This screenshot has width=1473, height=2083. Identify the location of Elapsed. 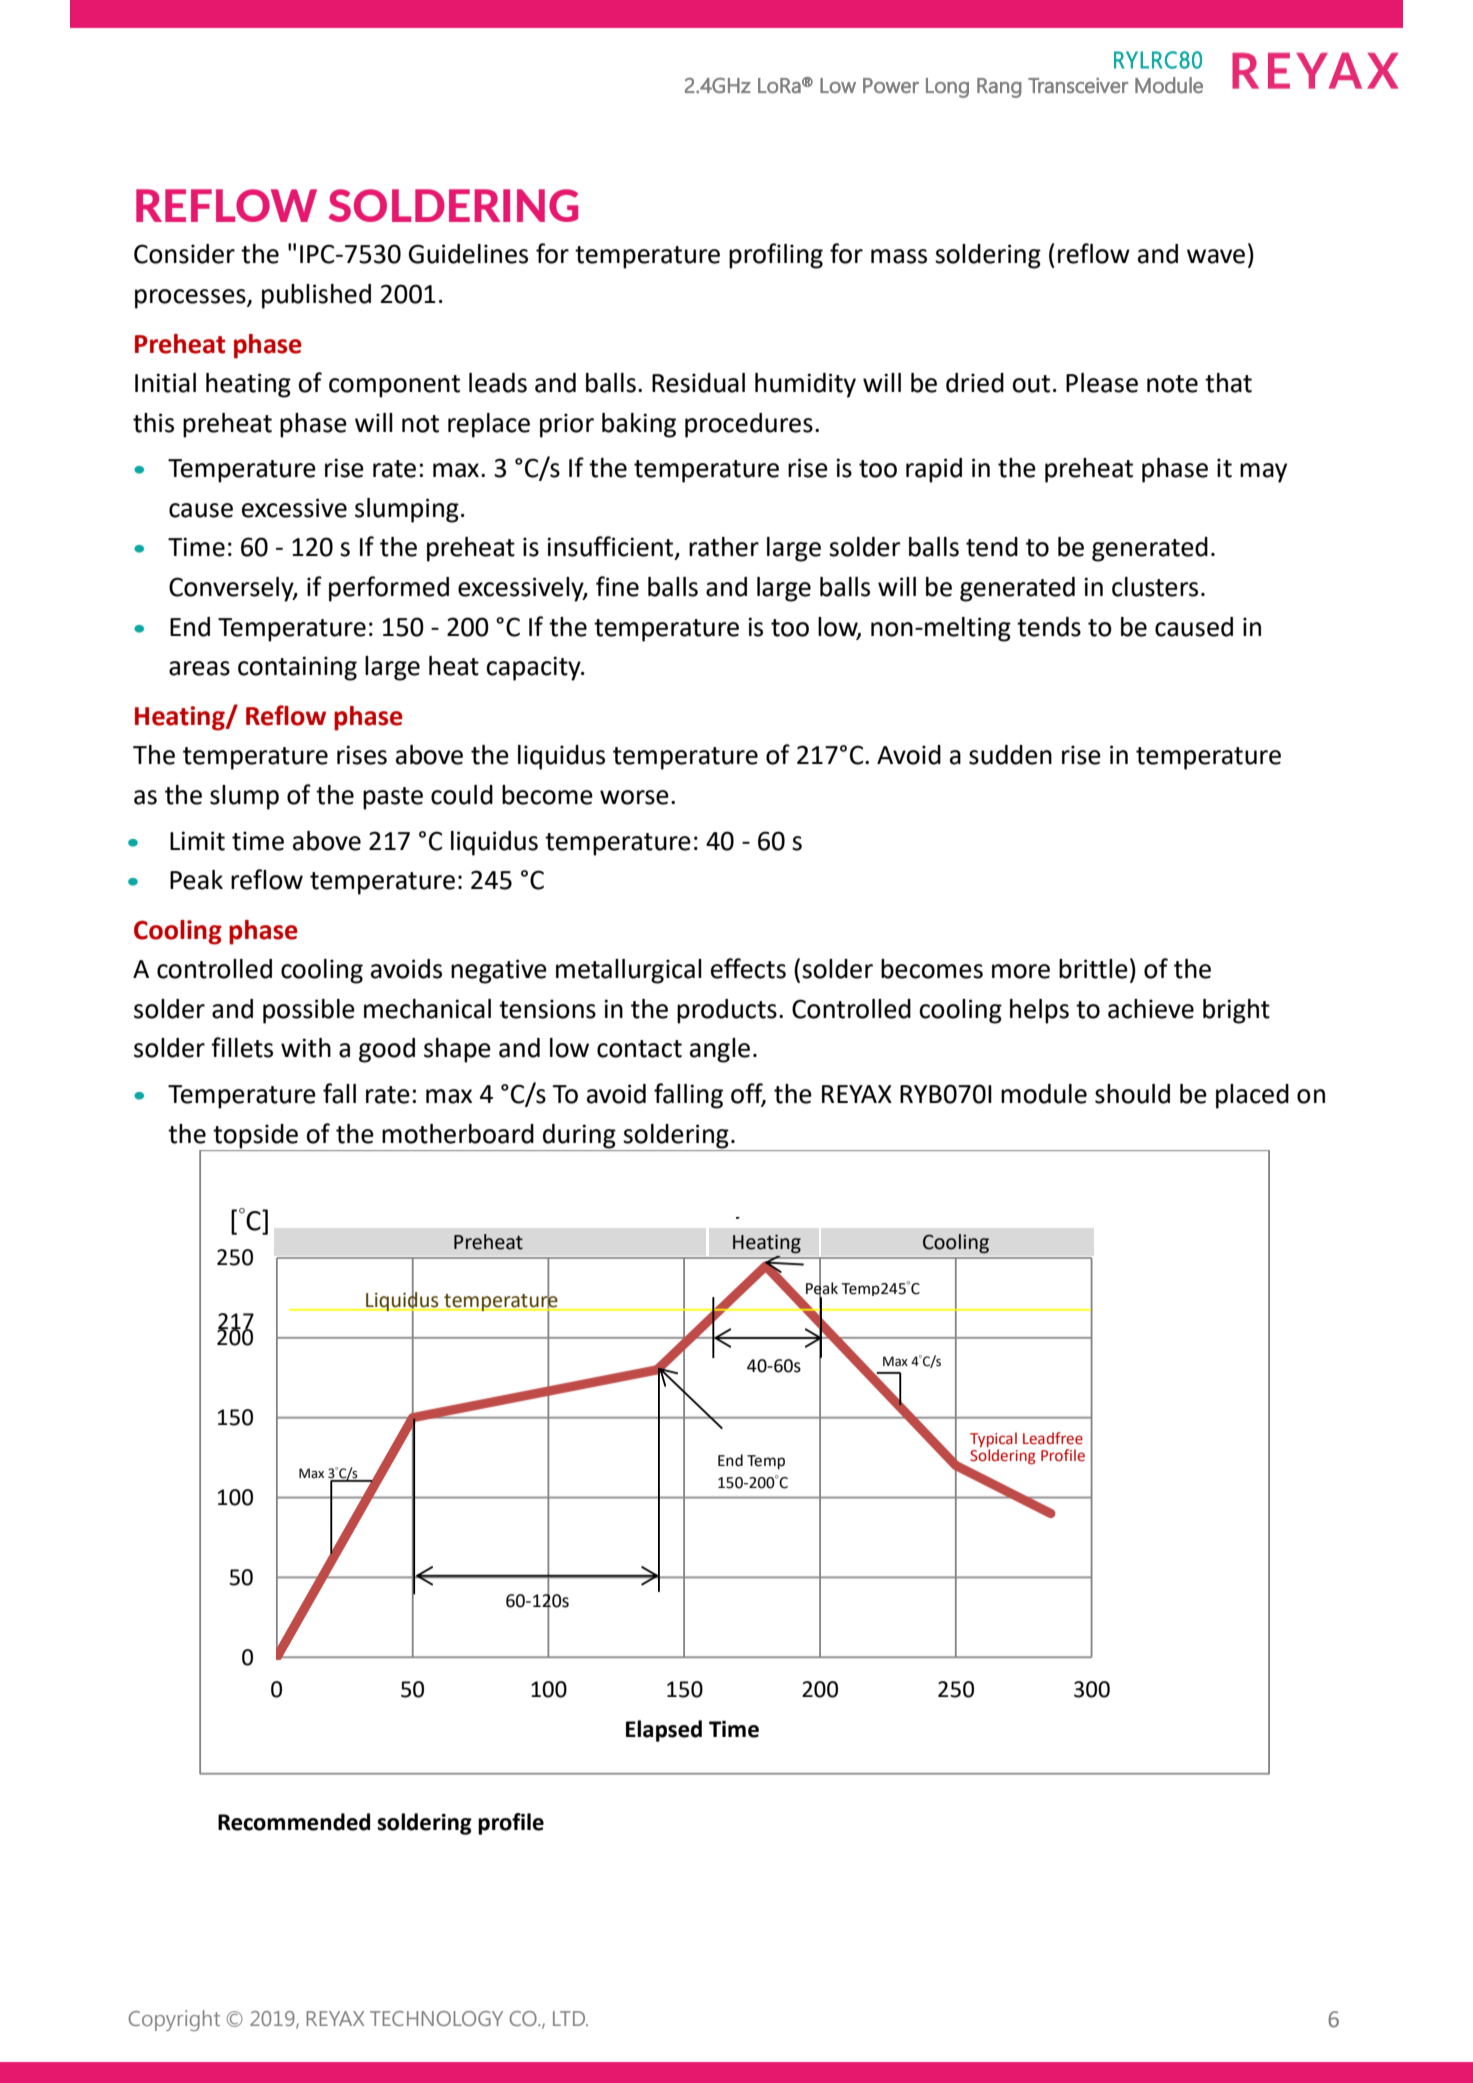
(664, 1731).
